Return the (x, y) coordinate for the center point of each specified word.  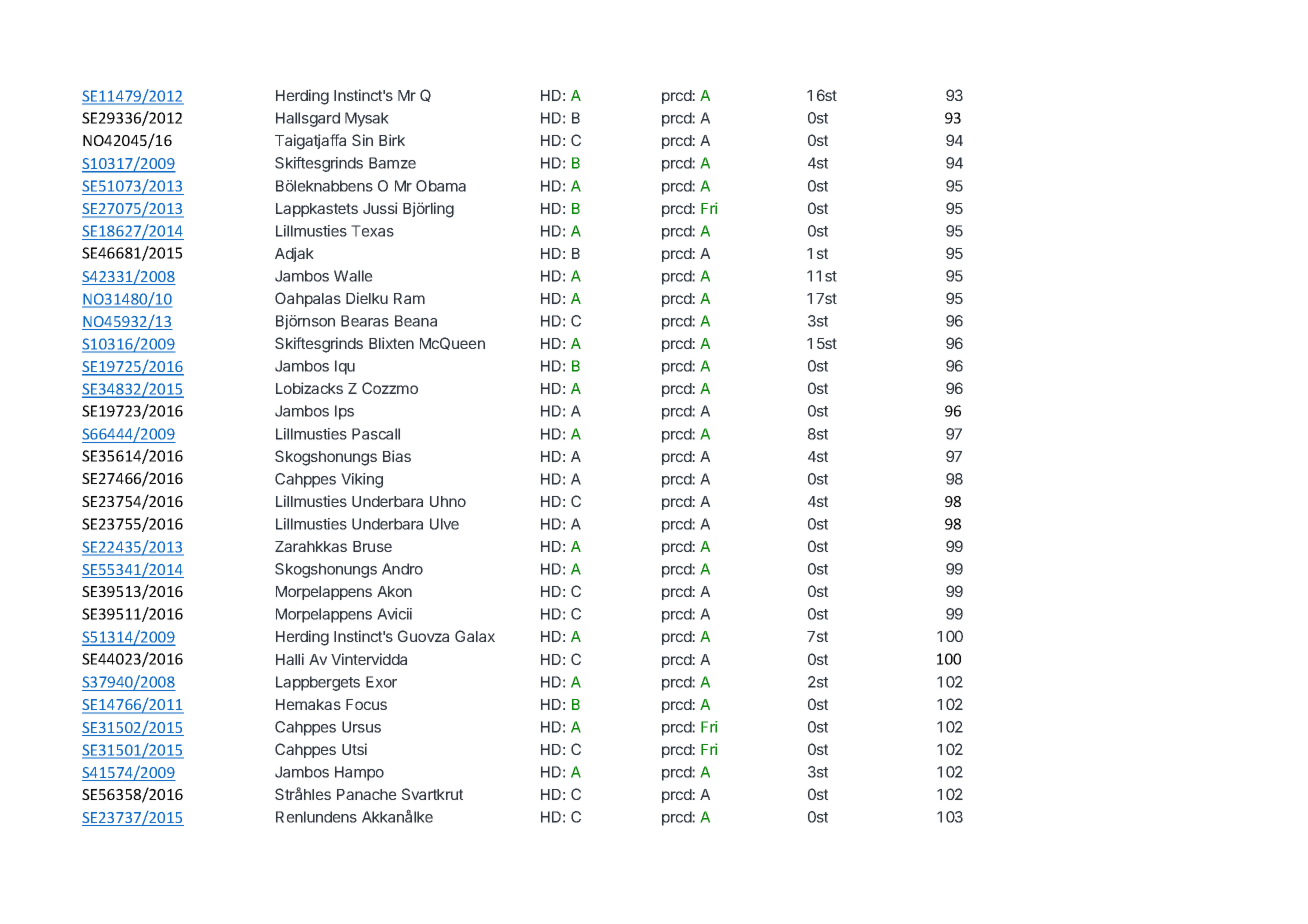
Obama (441, 186)
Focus (366, 704)
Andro (402, 569)
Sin (362, 140)
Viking (362, 480)
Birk (392, 140)
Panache (367, 794)
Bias (397, 456)
